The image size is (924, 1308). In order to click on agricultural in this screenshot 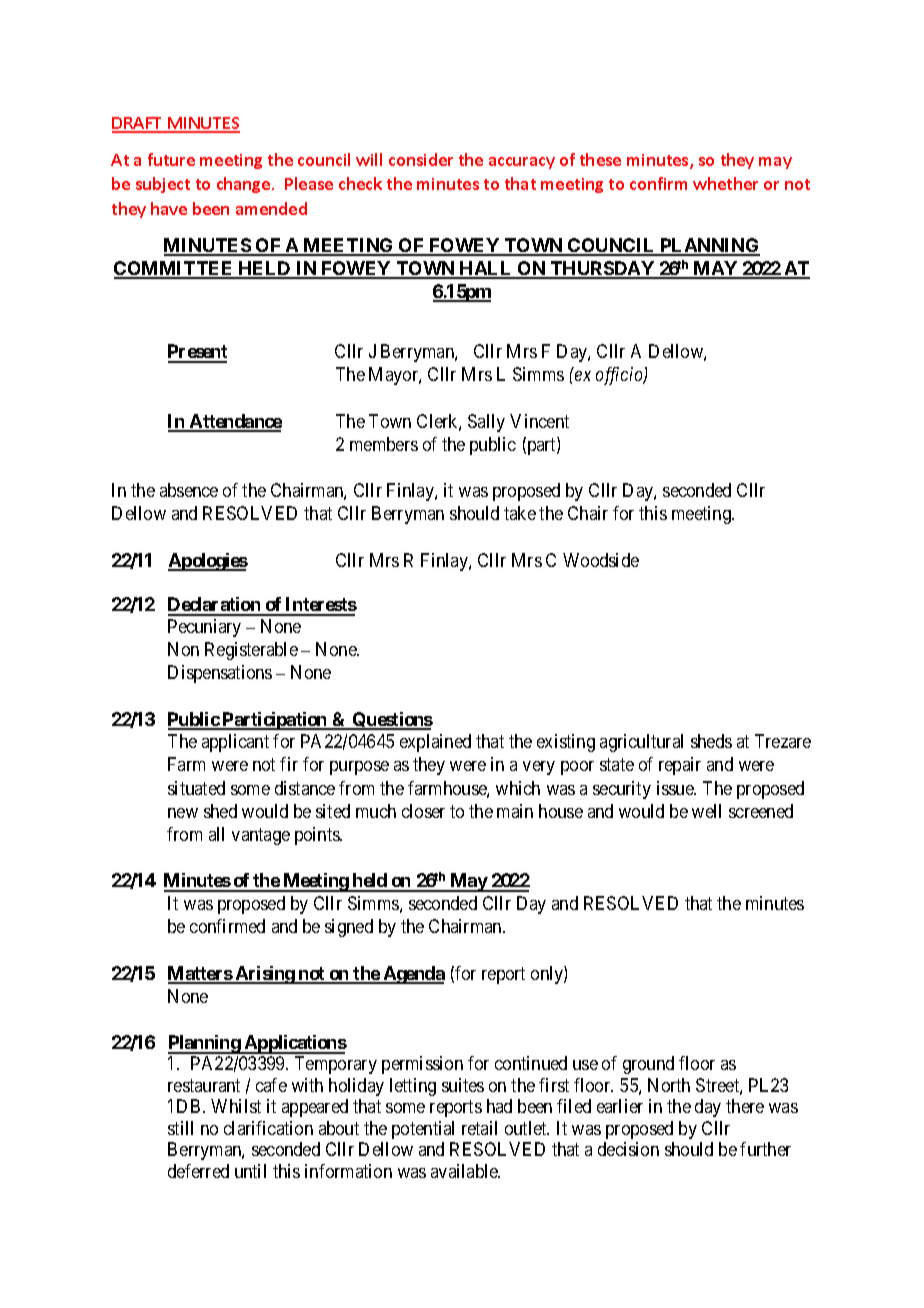, I will do `click(641, 743)`.
